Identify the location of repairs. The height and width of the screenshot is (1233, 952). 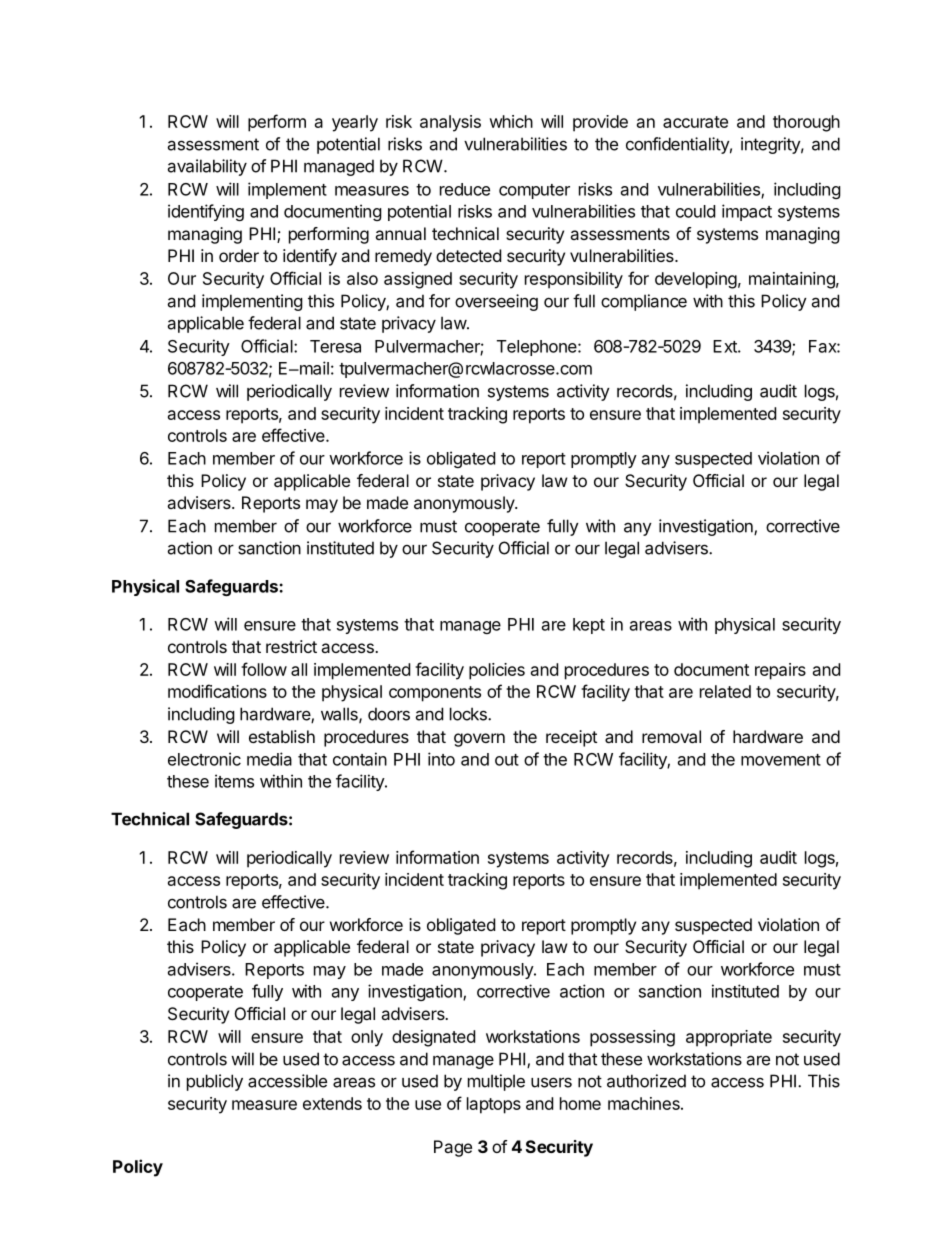
(780, 671).
